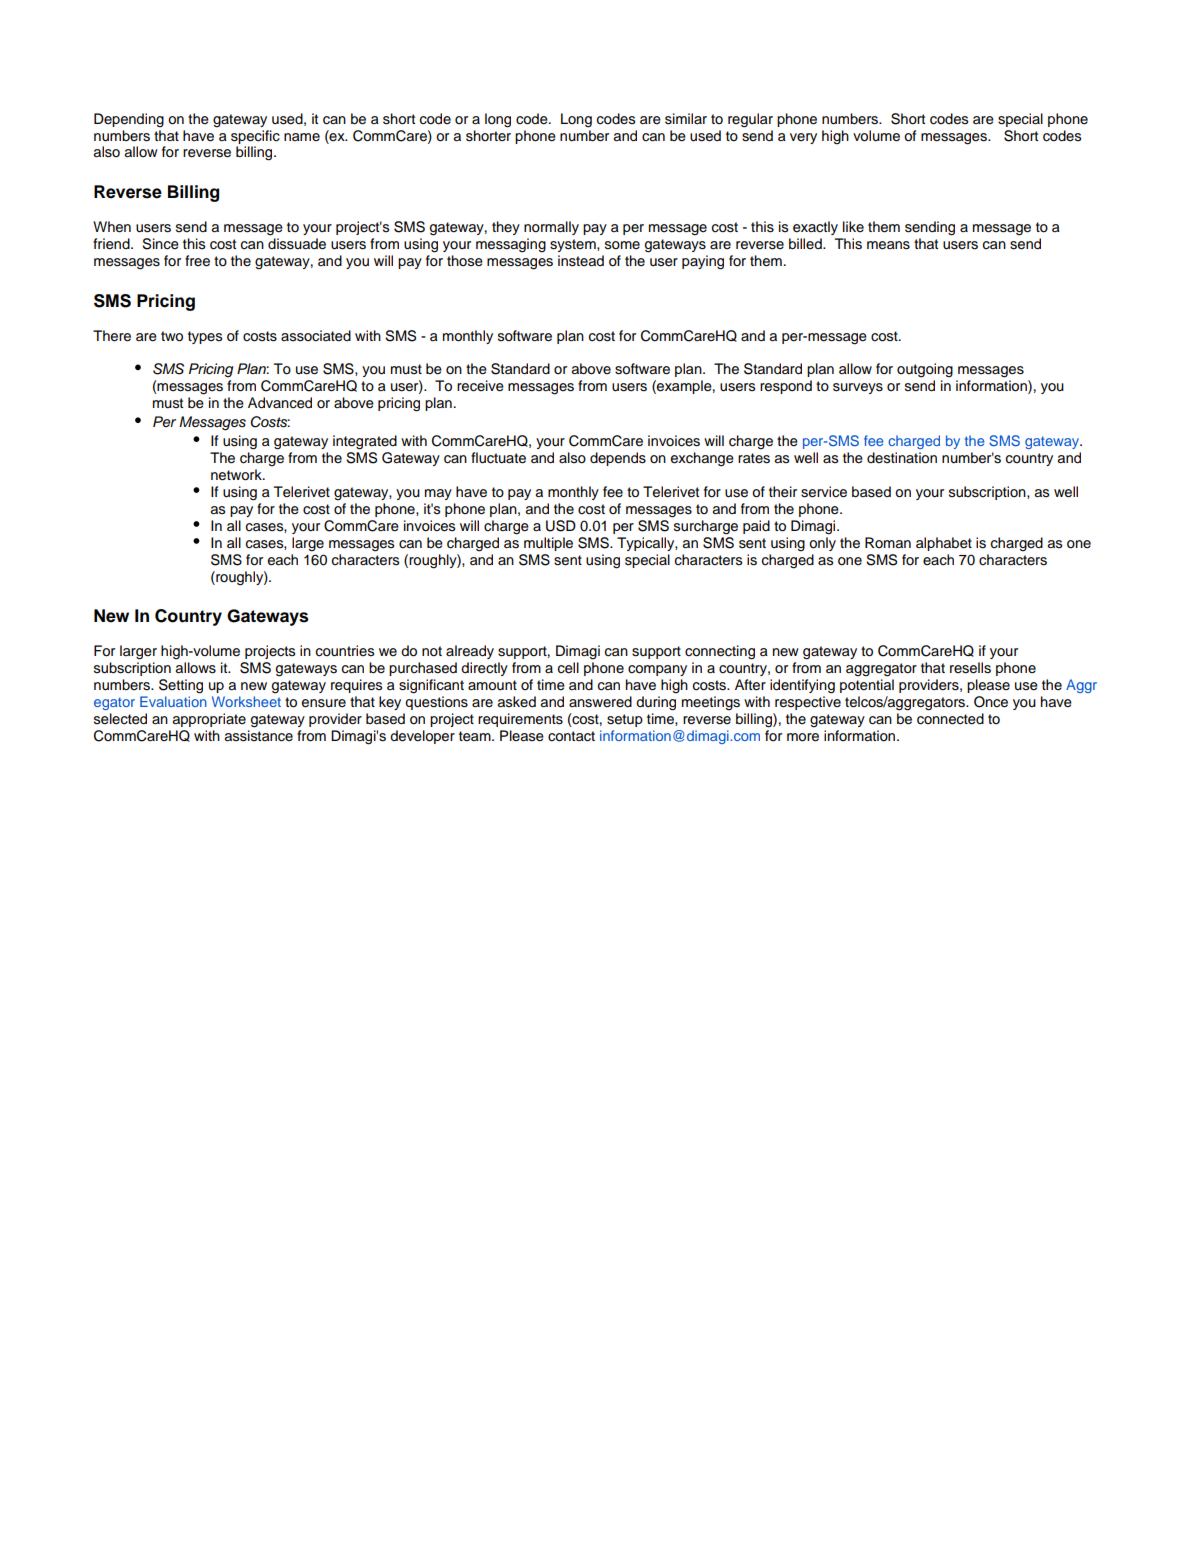 This screenshot has height=1544, width=1193. What do you see at coordinates (548, 544) in the screenshot?
I see `multiple` at bounding box center [548, 544].
